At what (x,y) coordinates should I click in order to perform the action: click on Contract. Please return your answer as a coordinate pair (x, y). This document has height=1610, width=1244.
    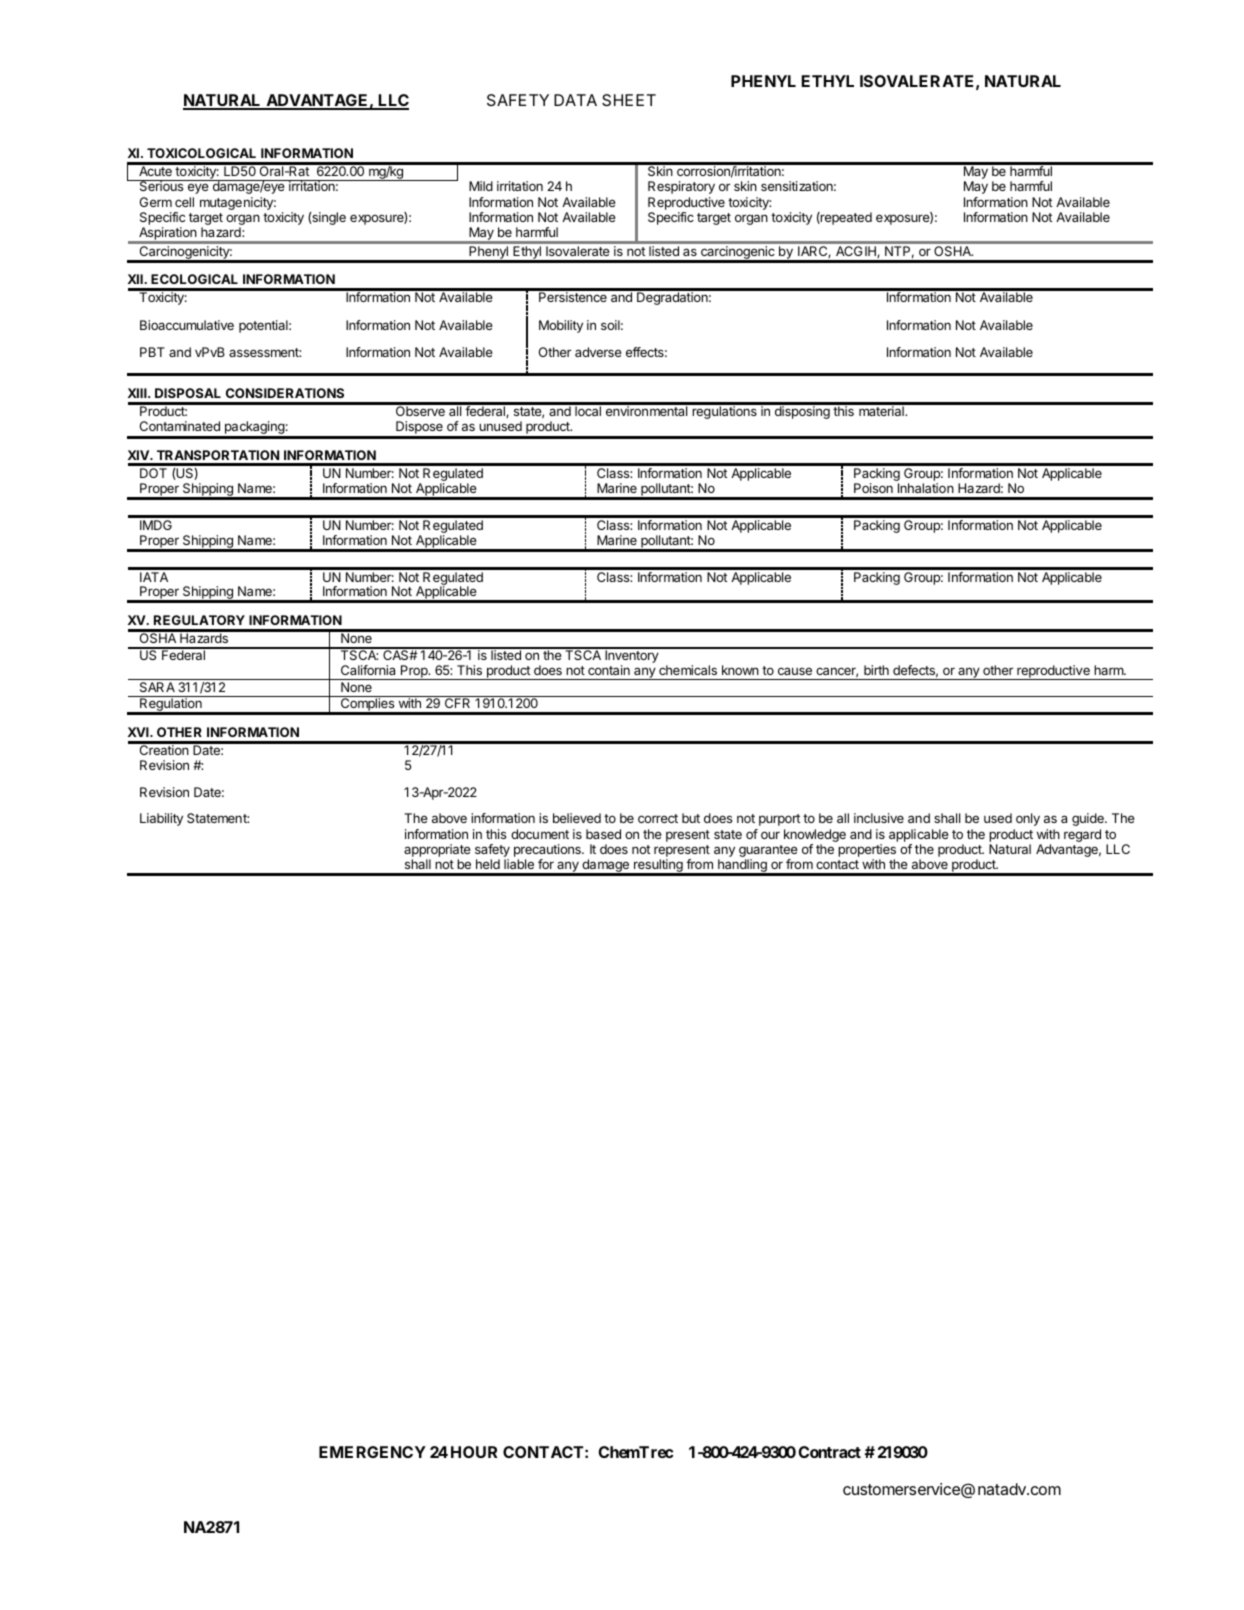
    Looking at the image, I should click on (829, 1452).
